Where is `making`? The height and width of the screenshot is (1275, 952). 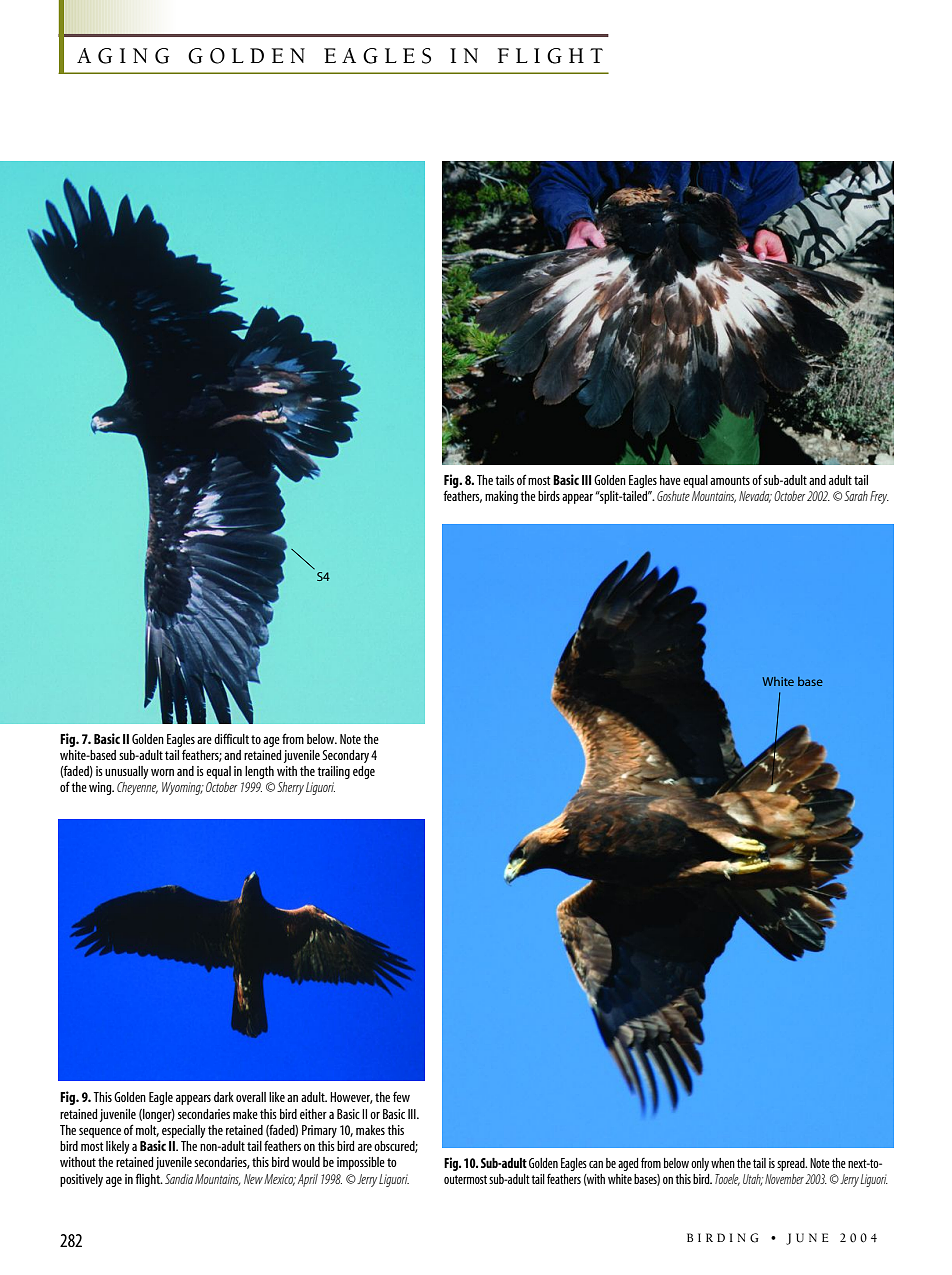
making is located at coordinates (501, 497).
